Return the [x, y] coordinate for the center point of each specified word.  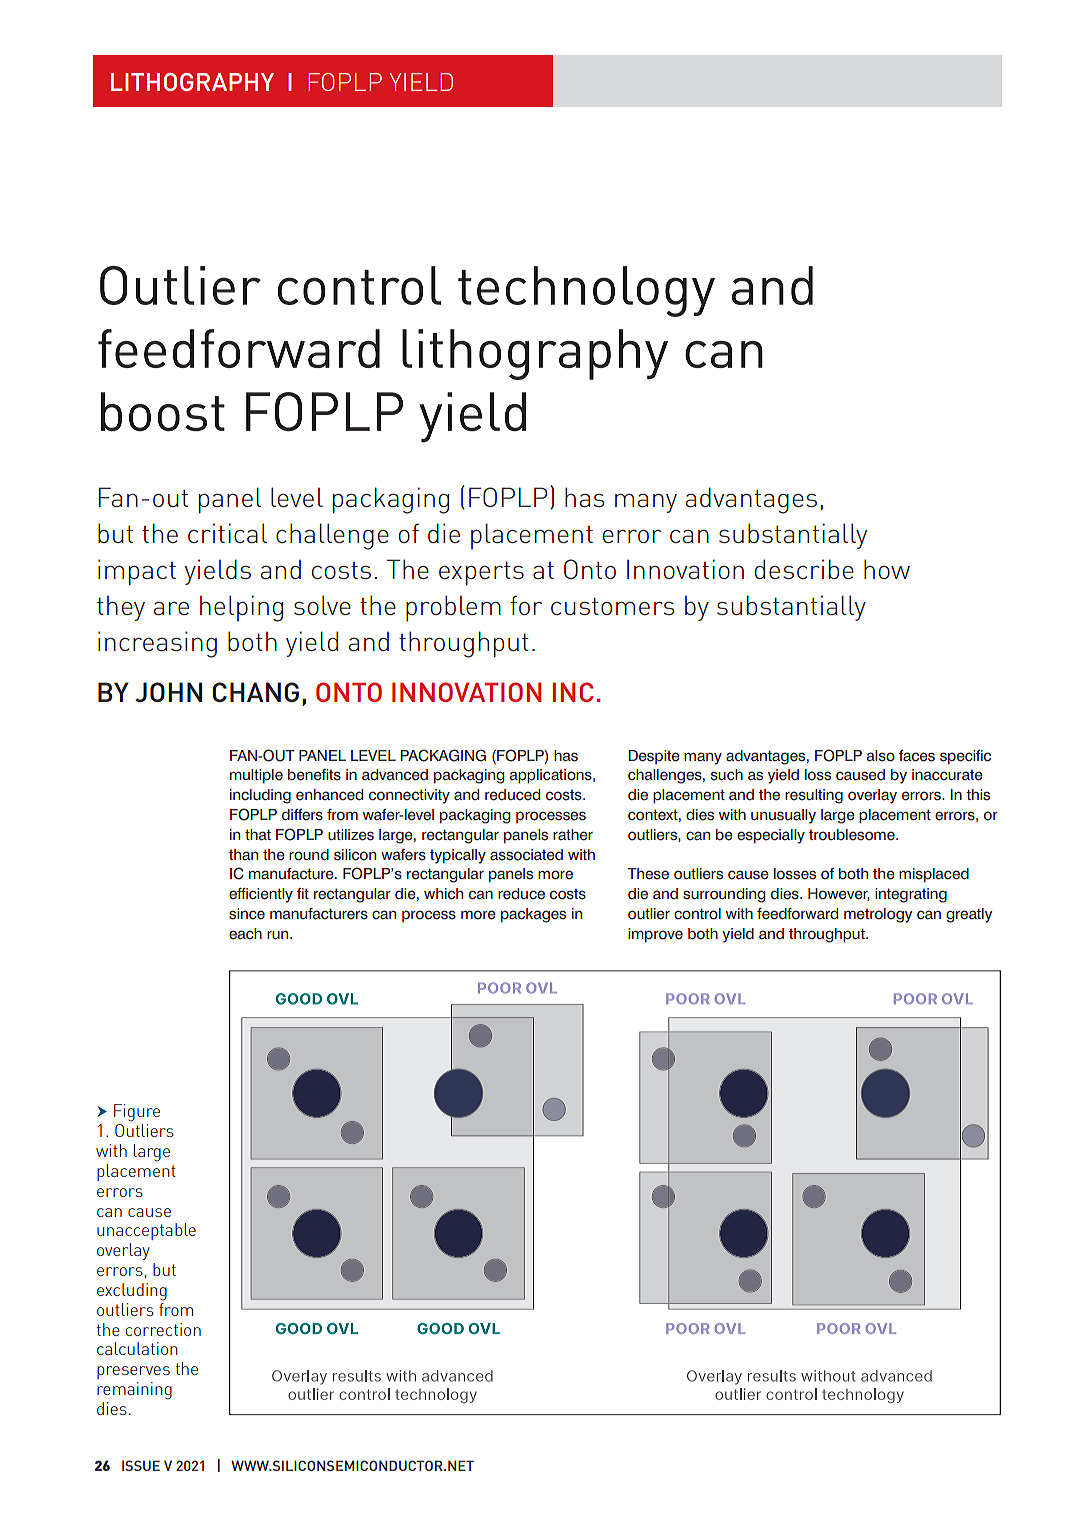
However [839, 894]
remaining [134, 1391]
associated [526, 855]
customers [613, 606]
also [881, 756]
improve [655, 935]
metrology [878, 915]
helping [241, 608]
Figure [137, 1113]
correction [163, 1329]
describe [804, 569]
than [243, 854]
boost [163, 411]
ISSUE [141, 1465]
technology [586, 291]
